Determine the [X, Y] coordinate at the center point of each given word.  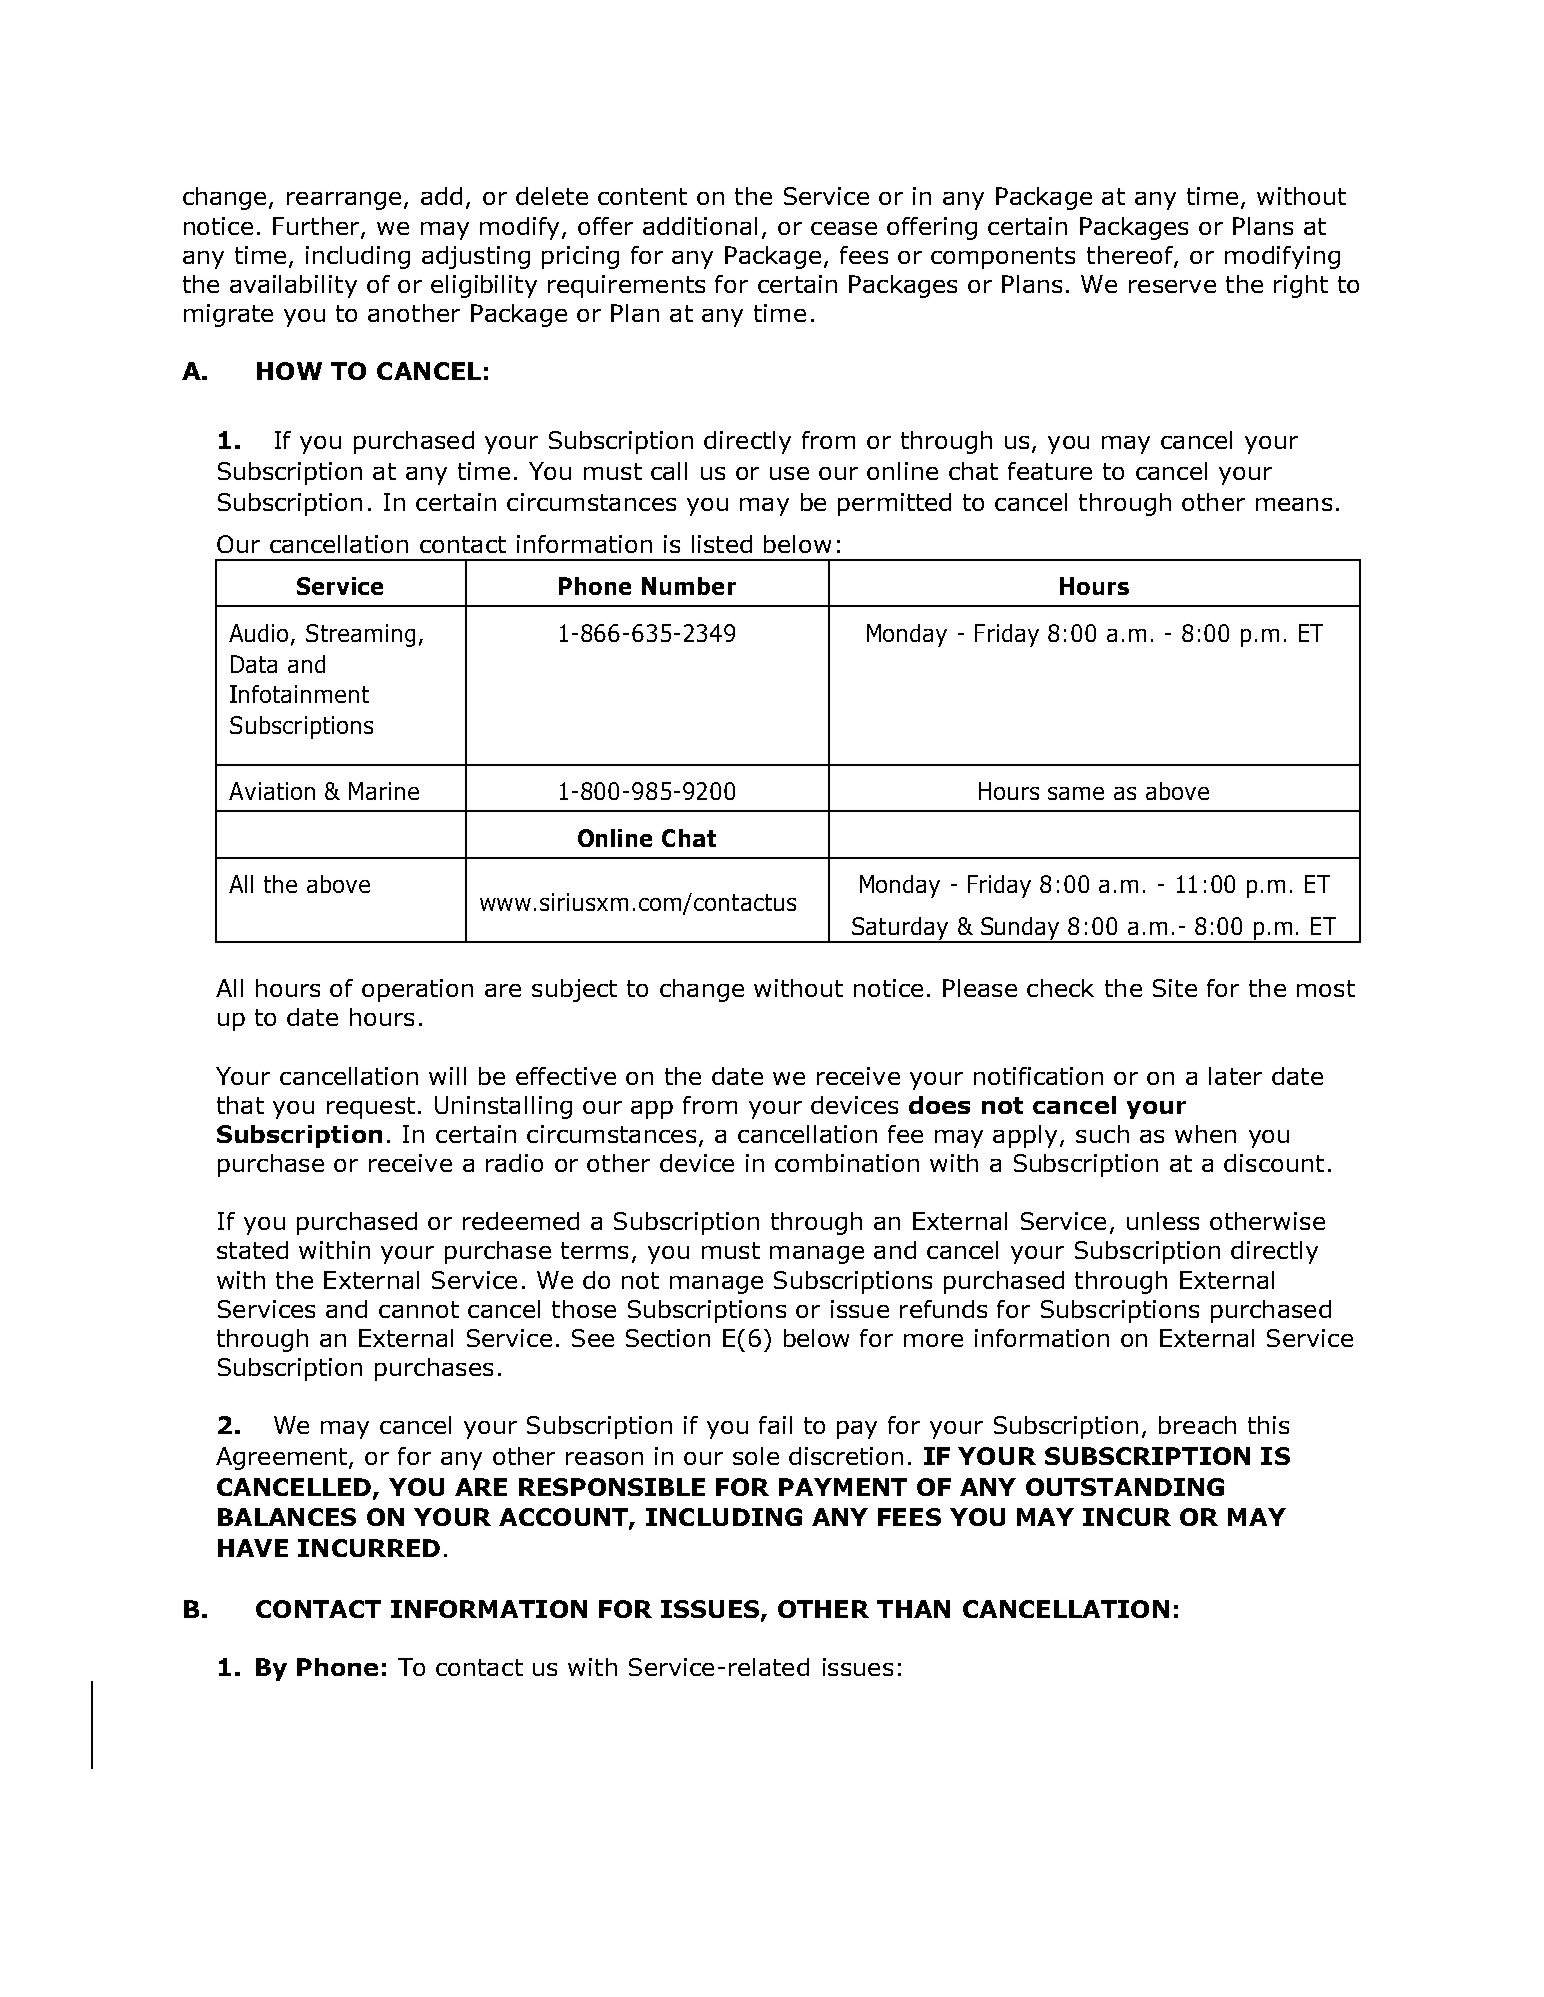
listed [722, 544]
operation [417, 990]
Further [317, 227]
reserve [1172, 286]
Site [1175, 988]
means [1294, 504]
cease [844, 228]
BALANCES [287, 1517]
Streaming [360, 635]
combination [847, 1163]
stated [252, 1250]
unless [1163, 1221]
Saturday [900, 929]
